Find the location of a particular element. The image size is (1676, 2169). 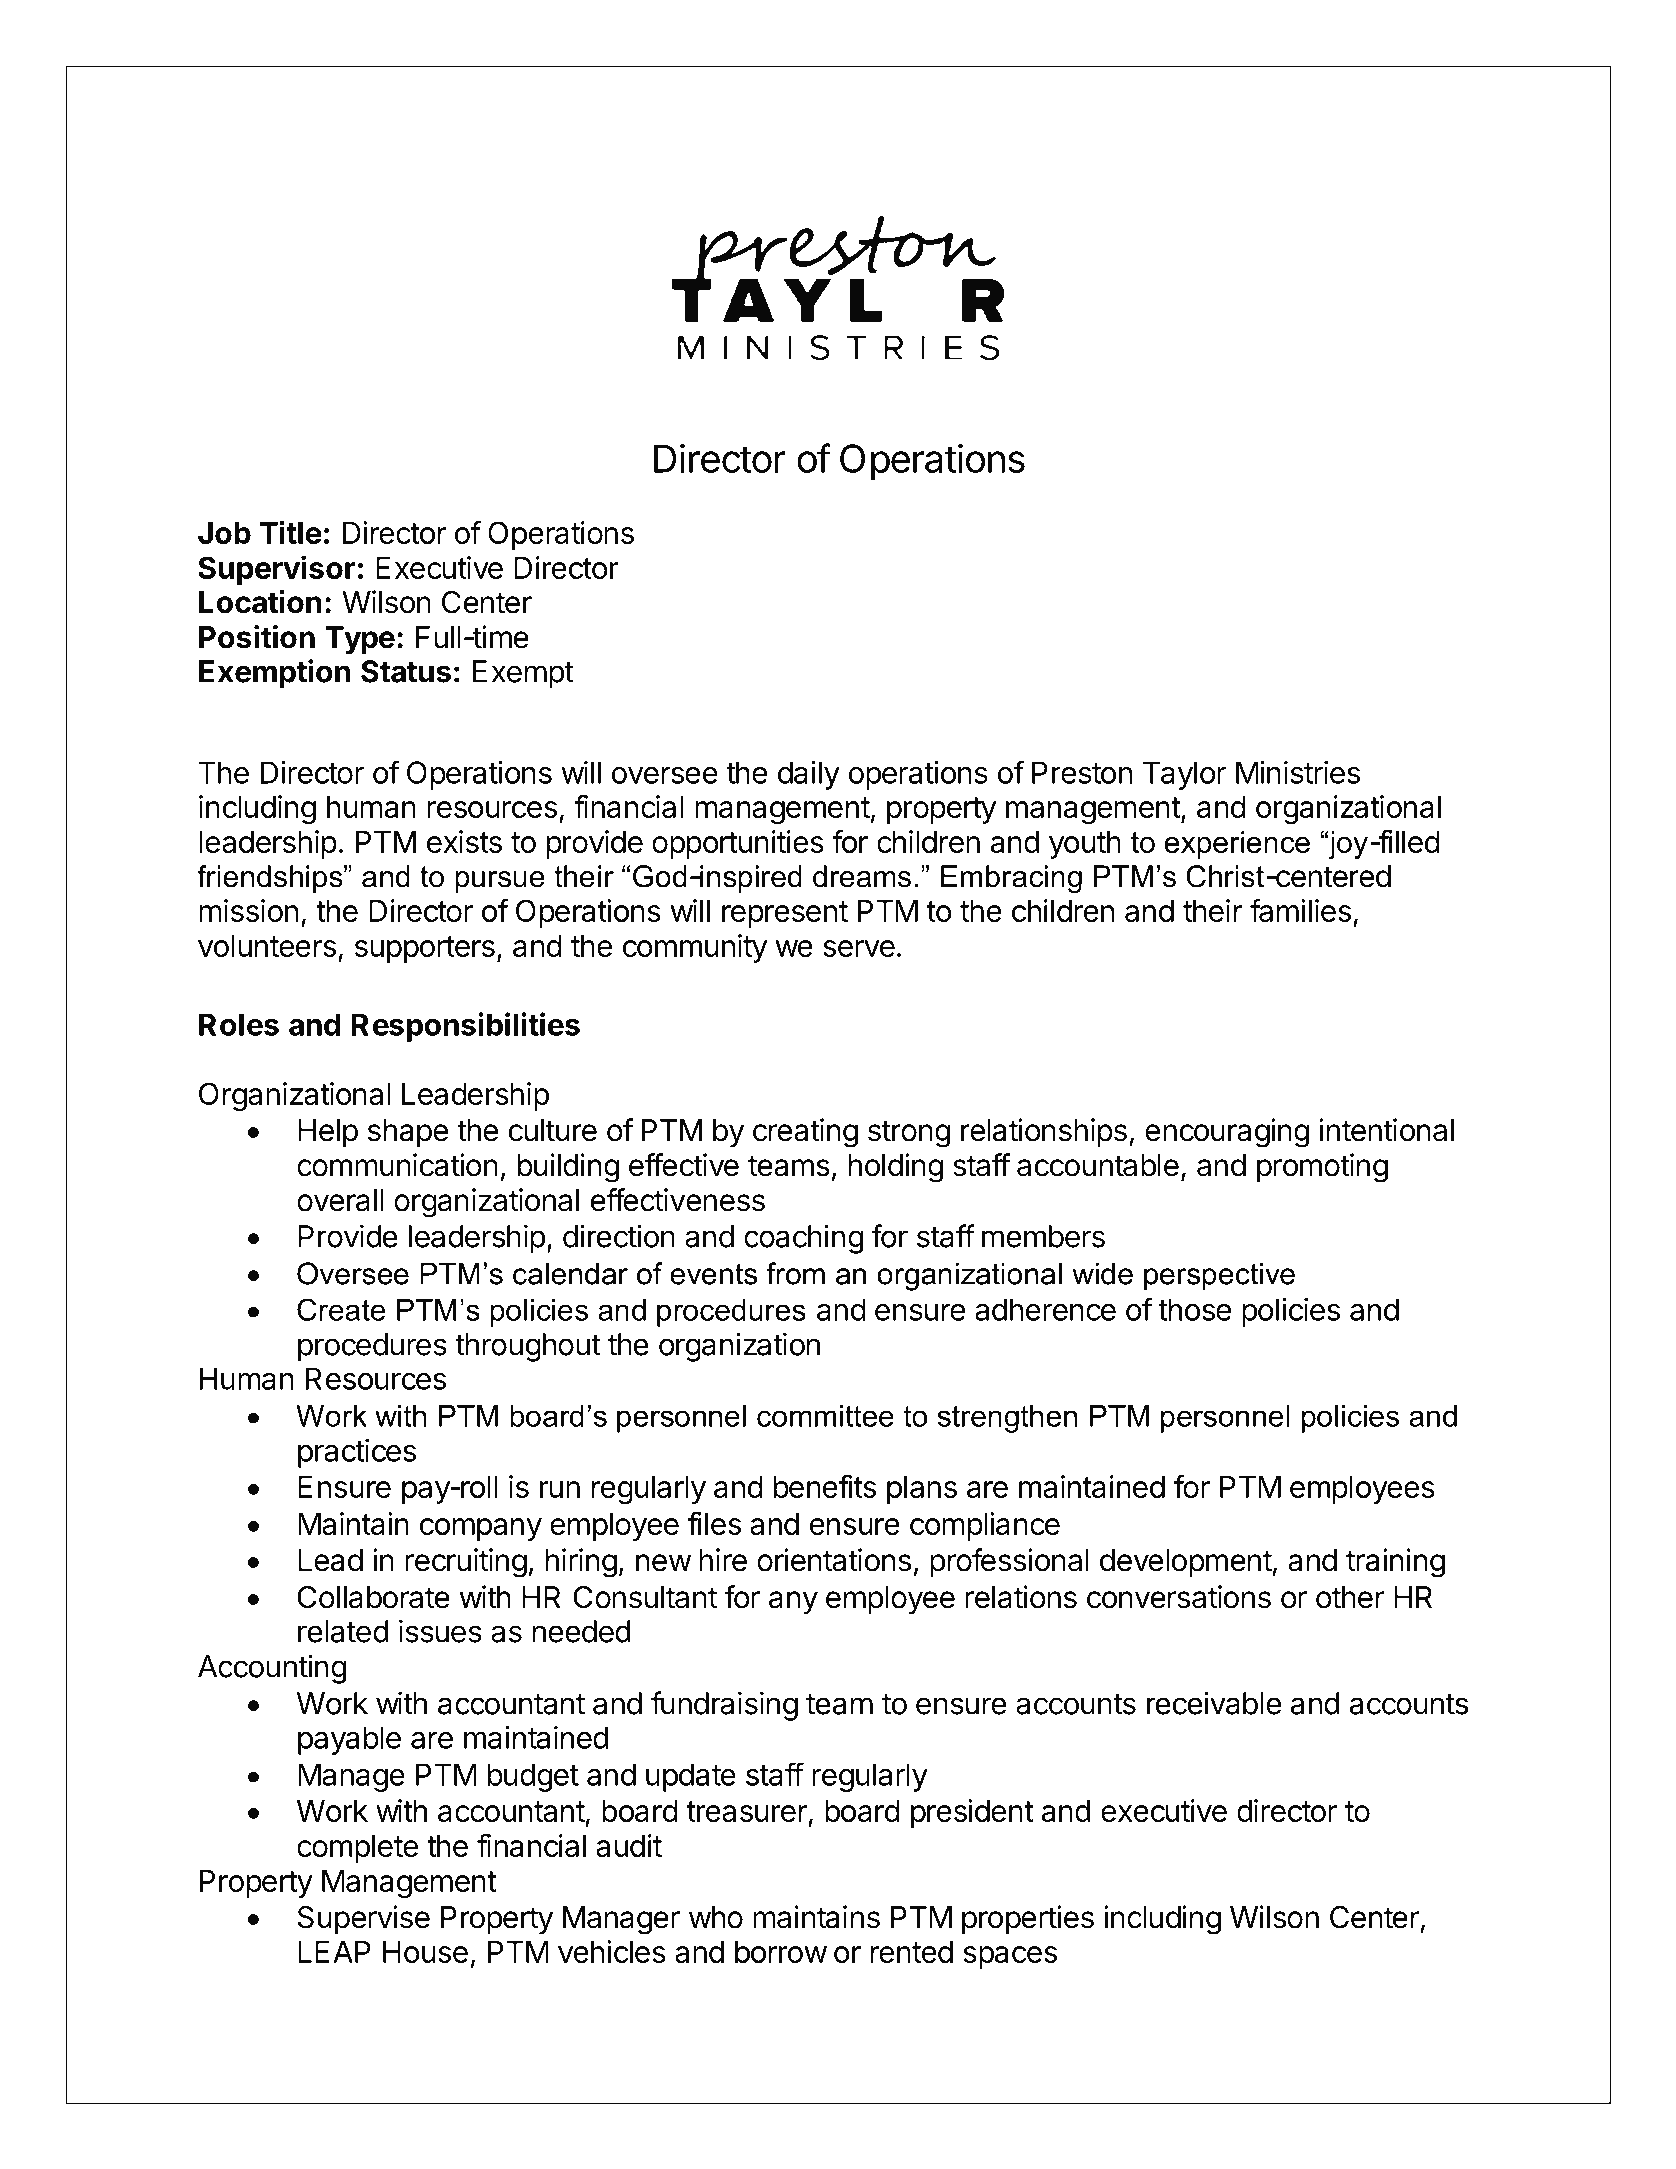

families is located at coordinates (1300, 910).
